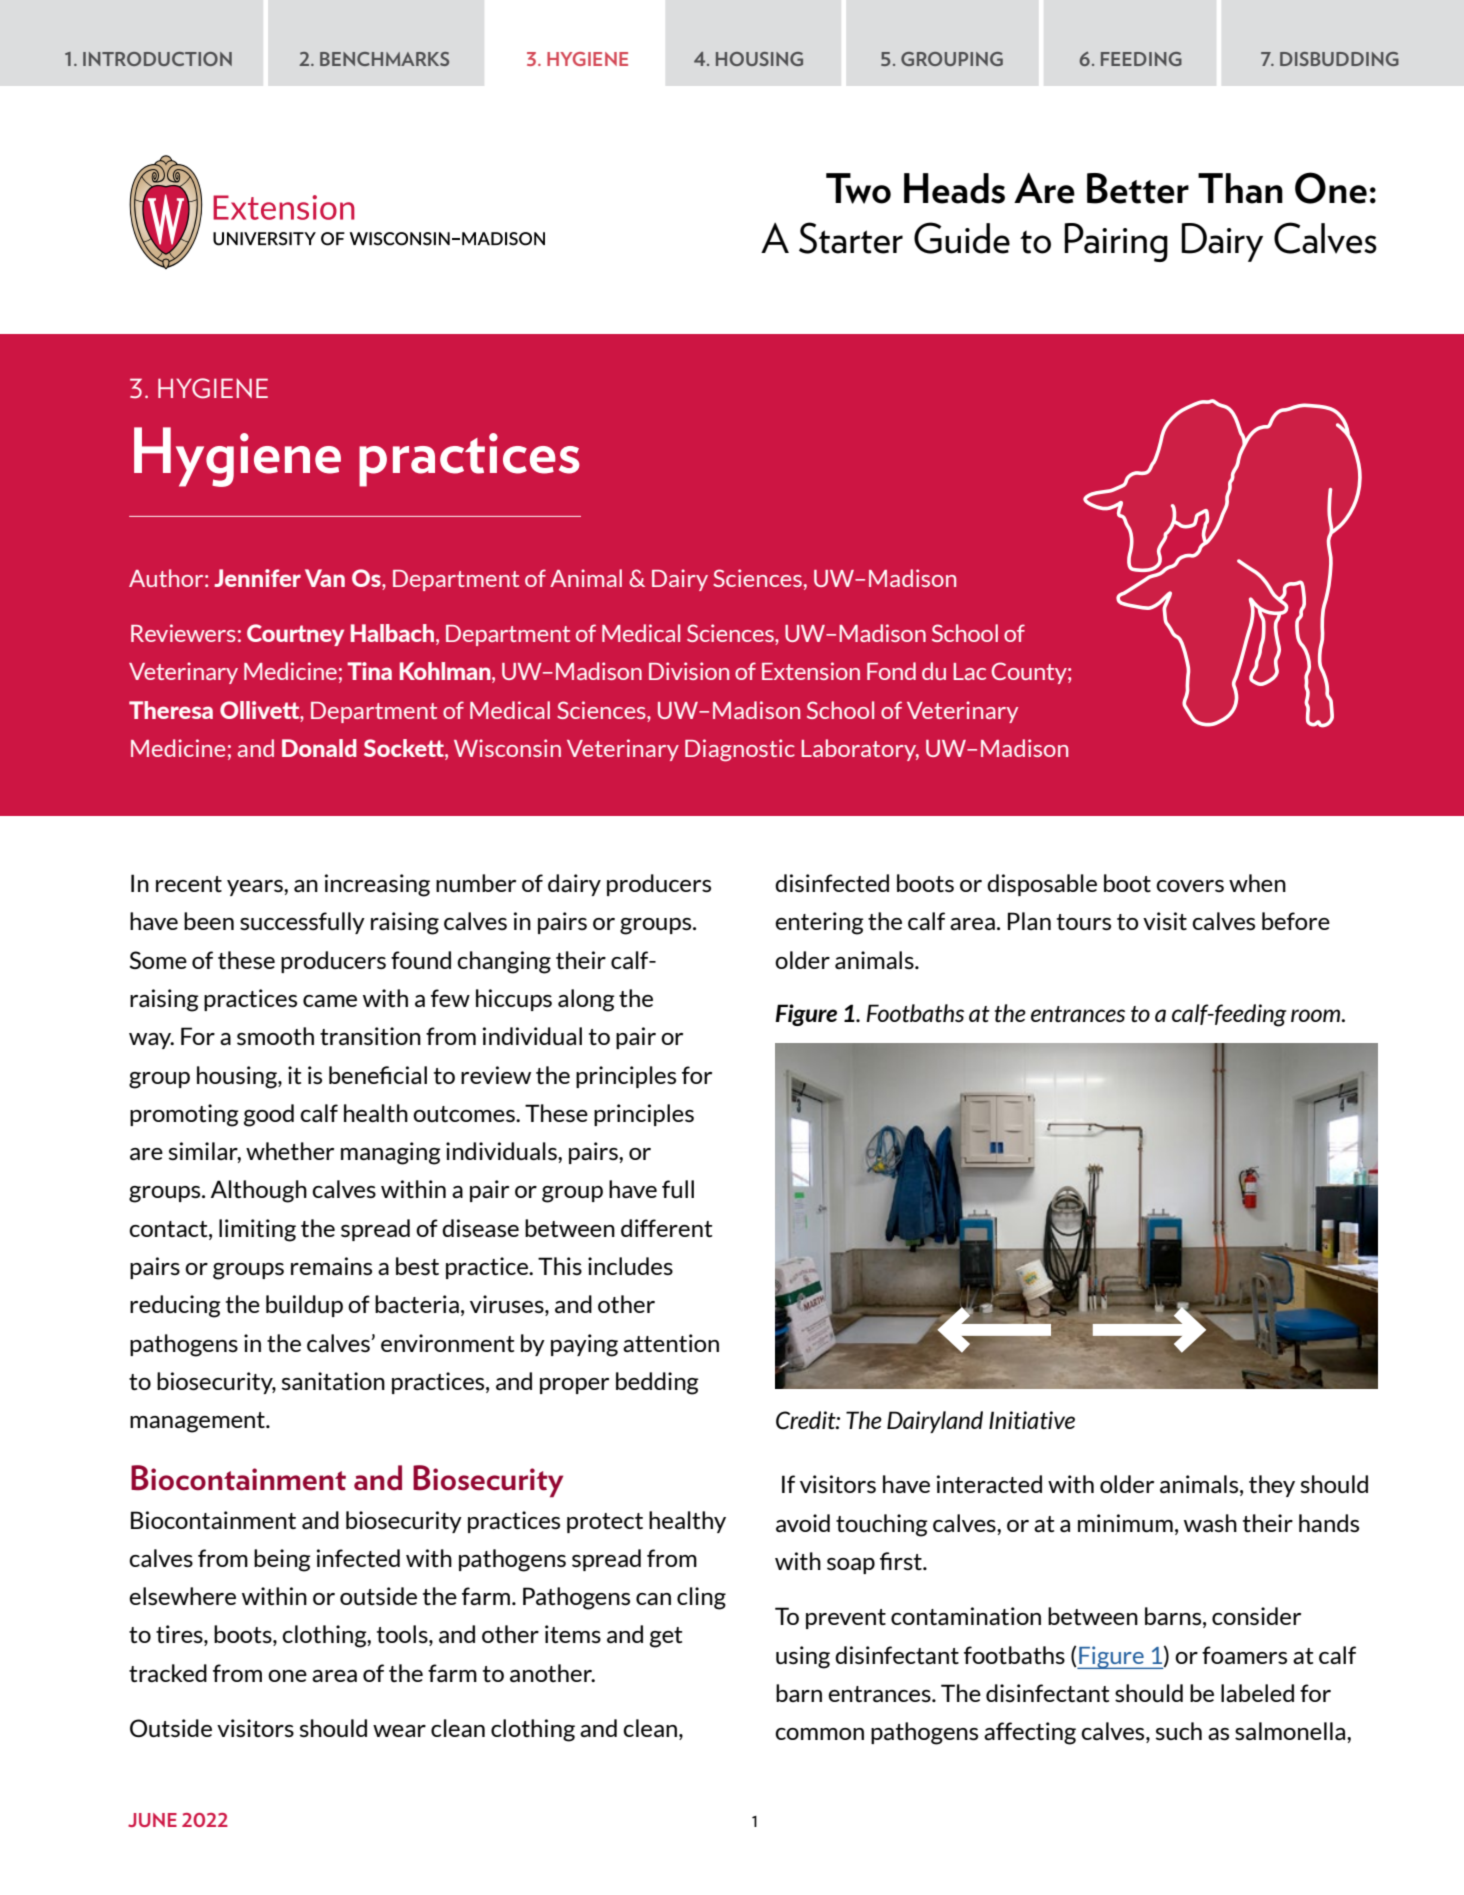 The width and height of the screenshot is (1464, 1895). Describe the element at coordinates (1190, 886) in the screenshot. I see `covers` at that location.
